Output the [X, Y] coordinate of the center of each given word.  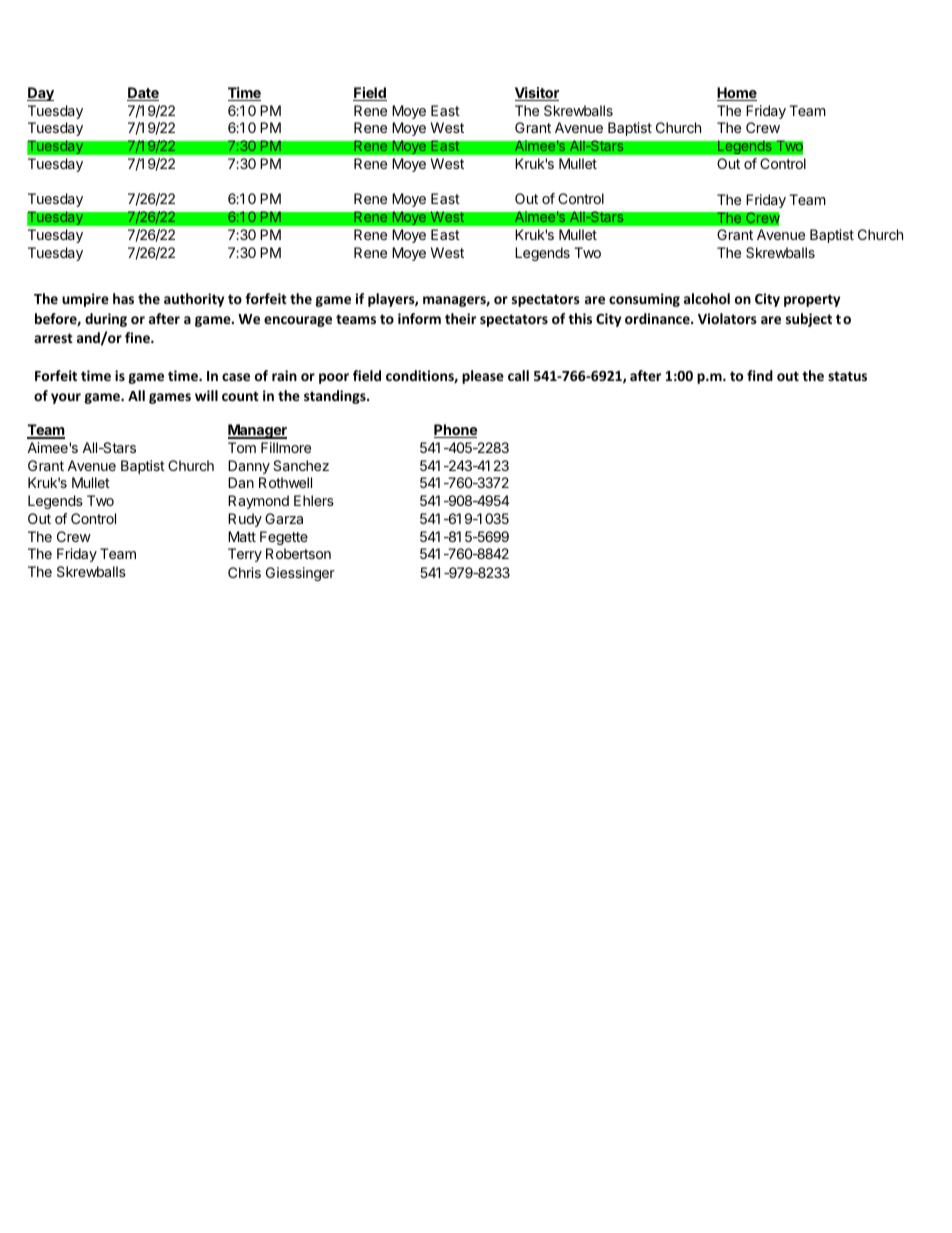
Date [143, 94]
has [123, 298]
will [206, 395]
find [760, 375]
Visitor [537, 94]
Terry [245, 555]
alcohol [707, 298]
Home [737, 94]
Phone [455, 431]
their [460, 318]
